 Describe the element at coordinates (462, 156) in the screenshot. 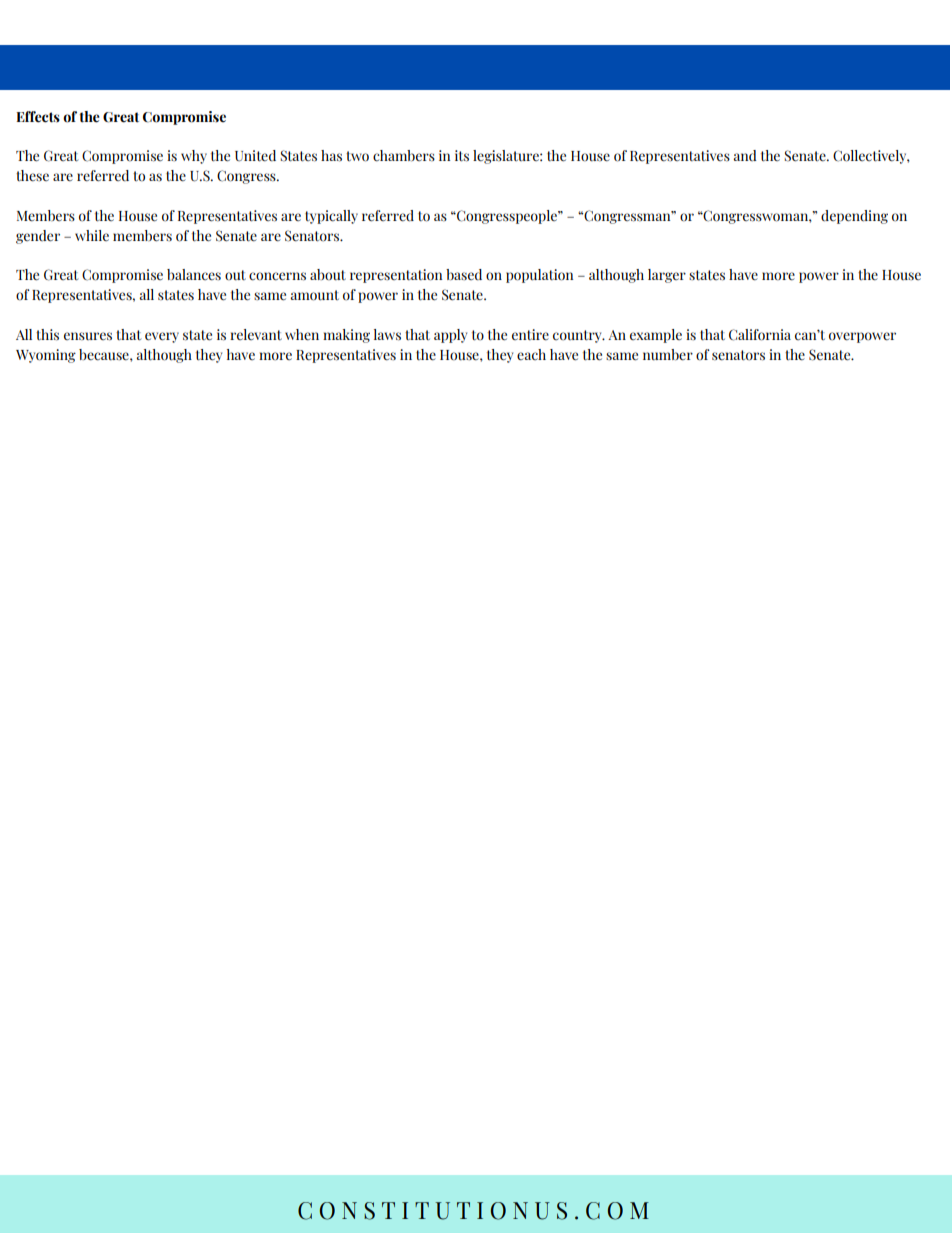

I see `its` at that location.
